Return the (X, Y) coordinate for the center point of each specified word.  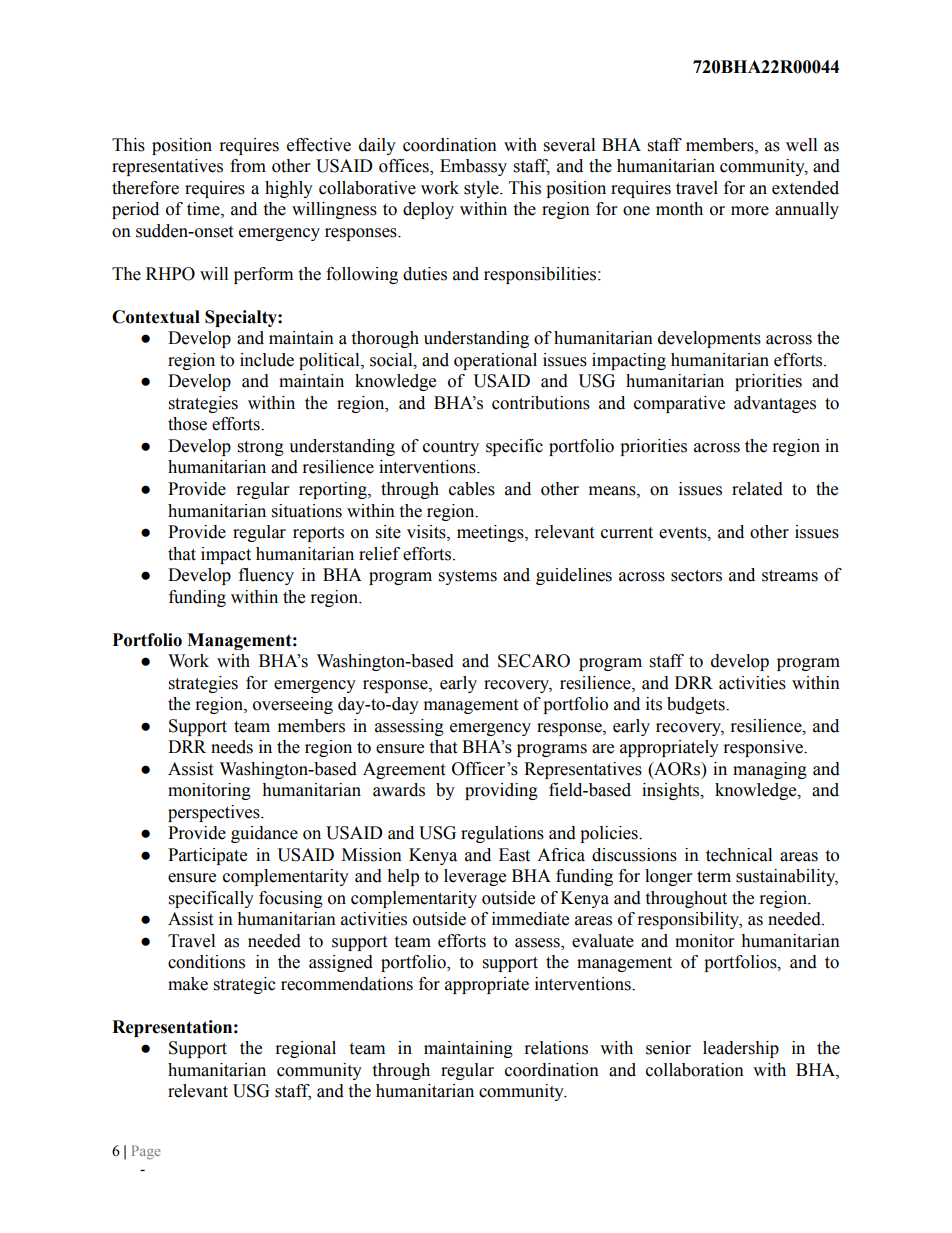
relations (556, 1048)
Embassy (473, 167)
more (750, 211)
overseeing (293, 705)
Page (146, 1152)
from (248, 166)
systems (468, 577)
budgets (697, 705)
